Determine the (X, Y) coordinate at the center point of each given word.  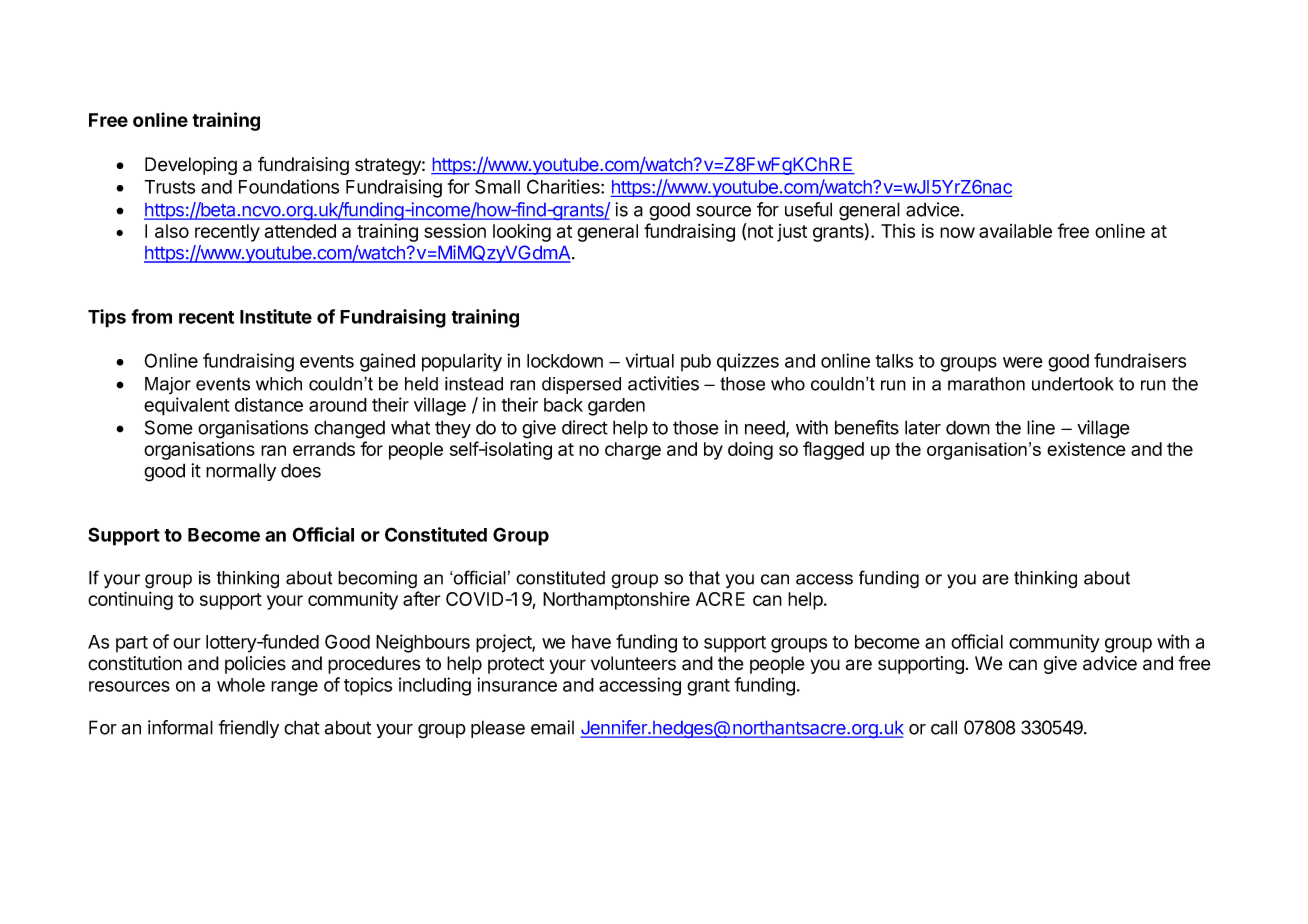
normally (241, 472)
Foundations (289, 186)
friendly (248, 729)
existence (1086, 449)
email (552, 727)
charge (633, 451)
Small (497, 186)
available (1015, 231)
